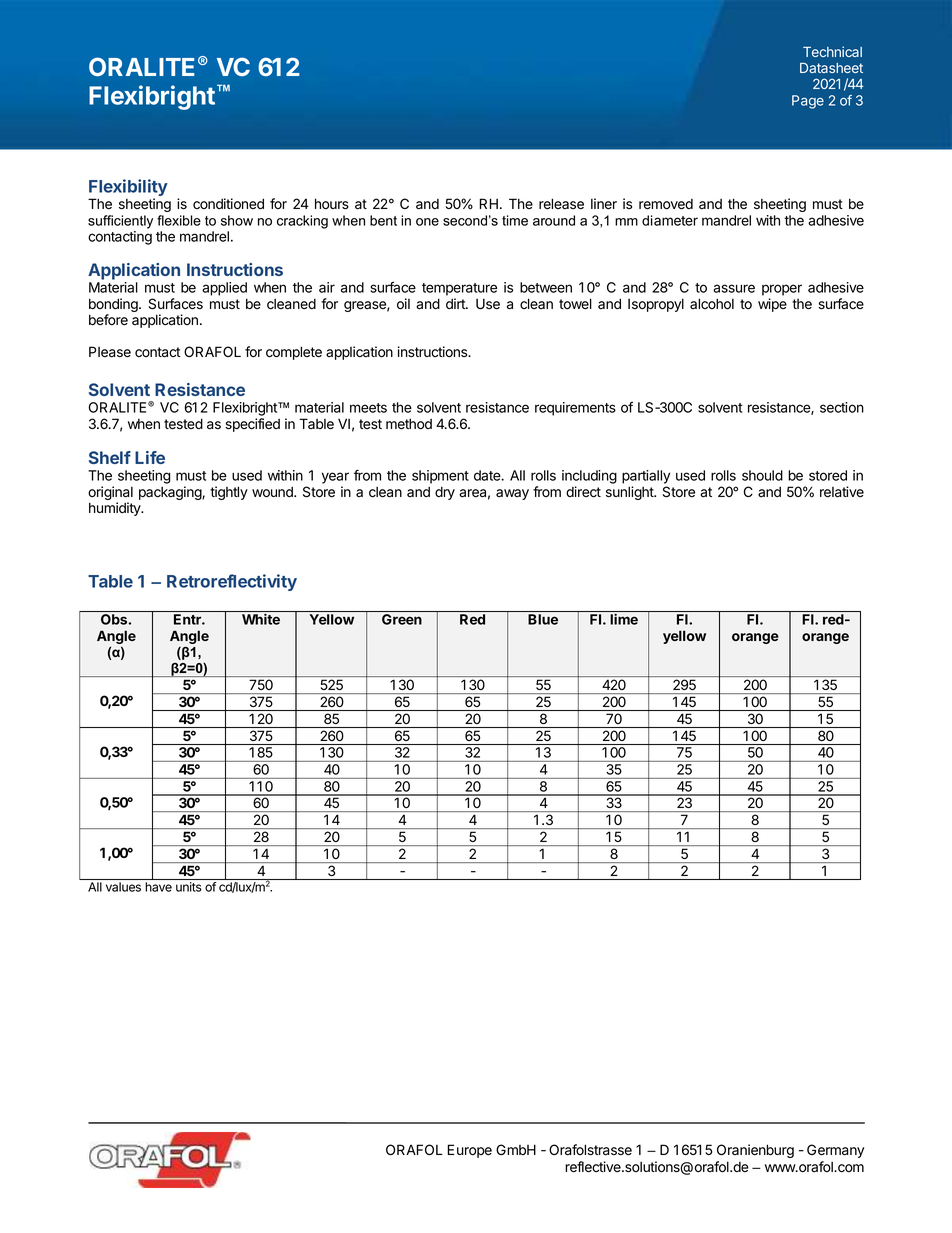 This page has width=952, height=1233. What do you see at coordinates (123, 887) in the page?
I see `values` at bounding box center [123, 887].
